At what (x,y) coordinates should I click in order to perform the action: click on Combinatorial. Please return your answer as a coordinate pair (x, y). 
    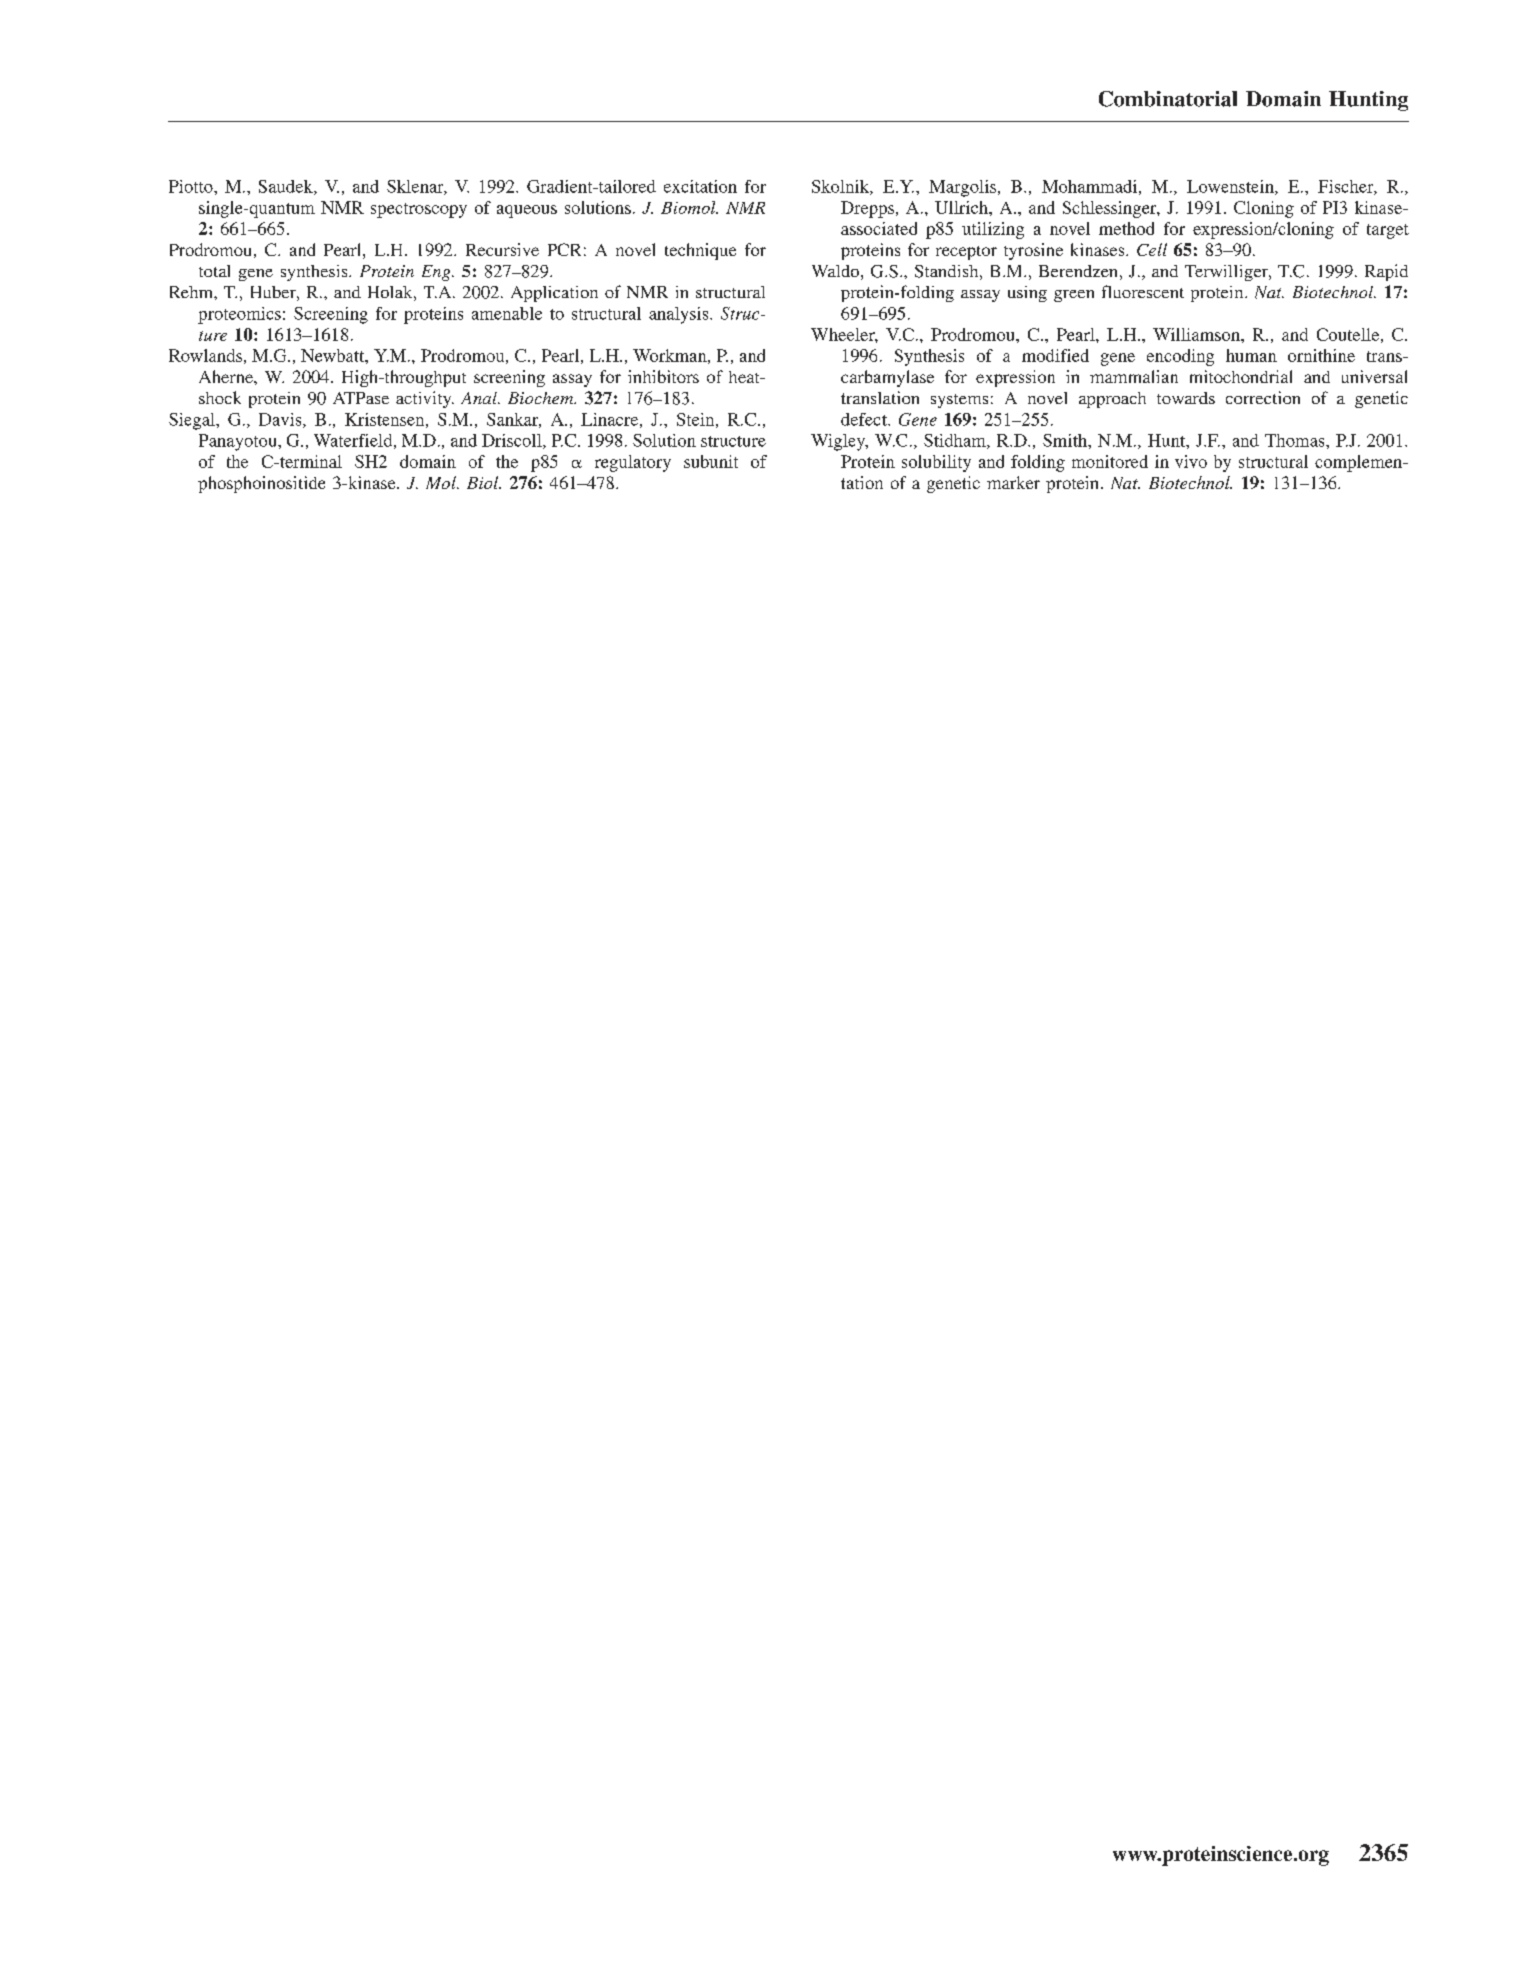
    Looking at the image, I should click on (1168, 99).
